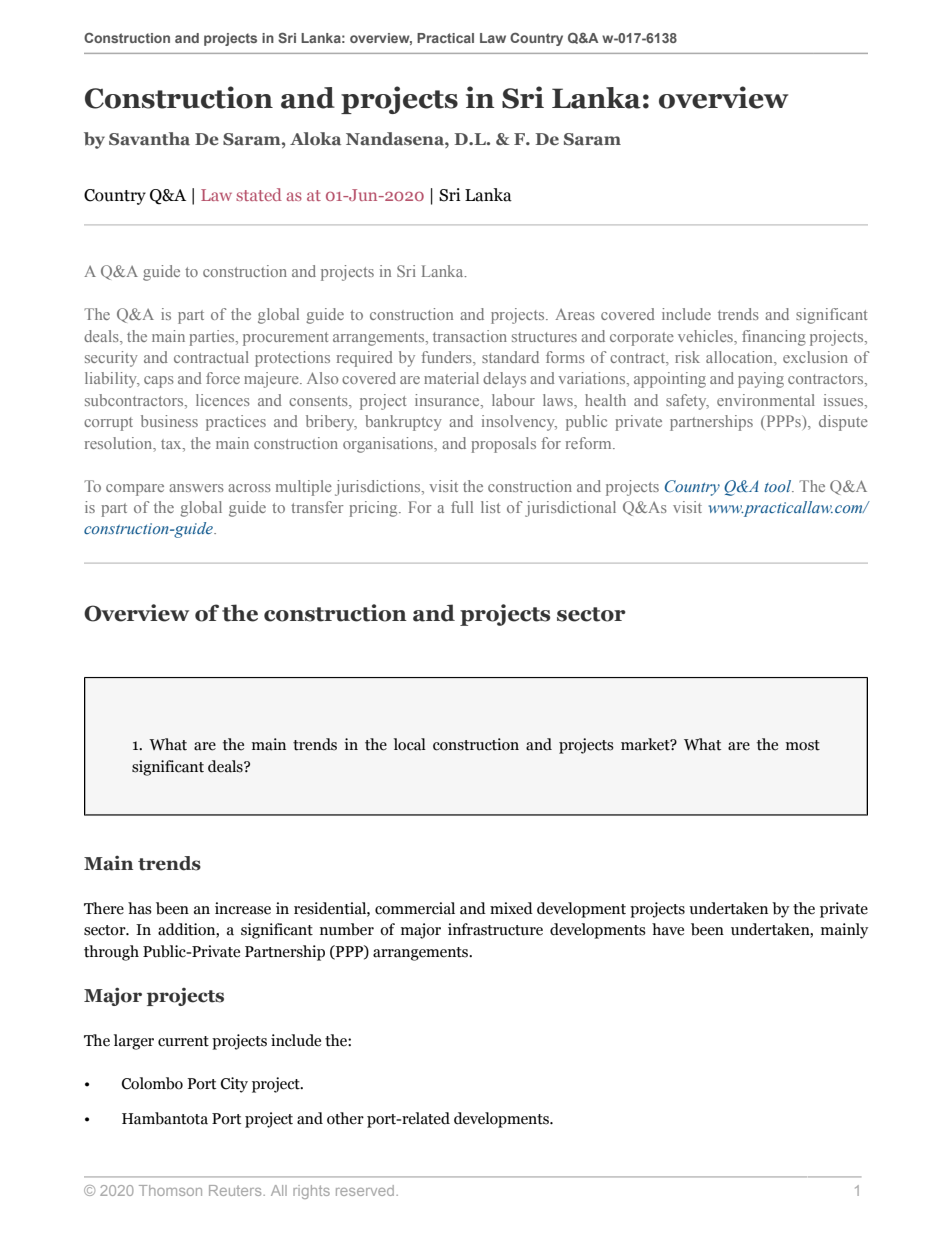  Describe the element at coordinates (243, 908) in the image. I see `increase` at that location.
